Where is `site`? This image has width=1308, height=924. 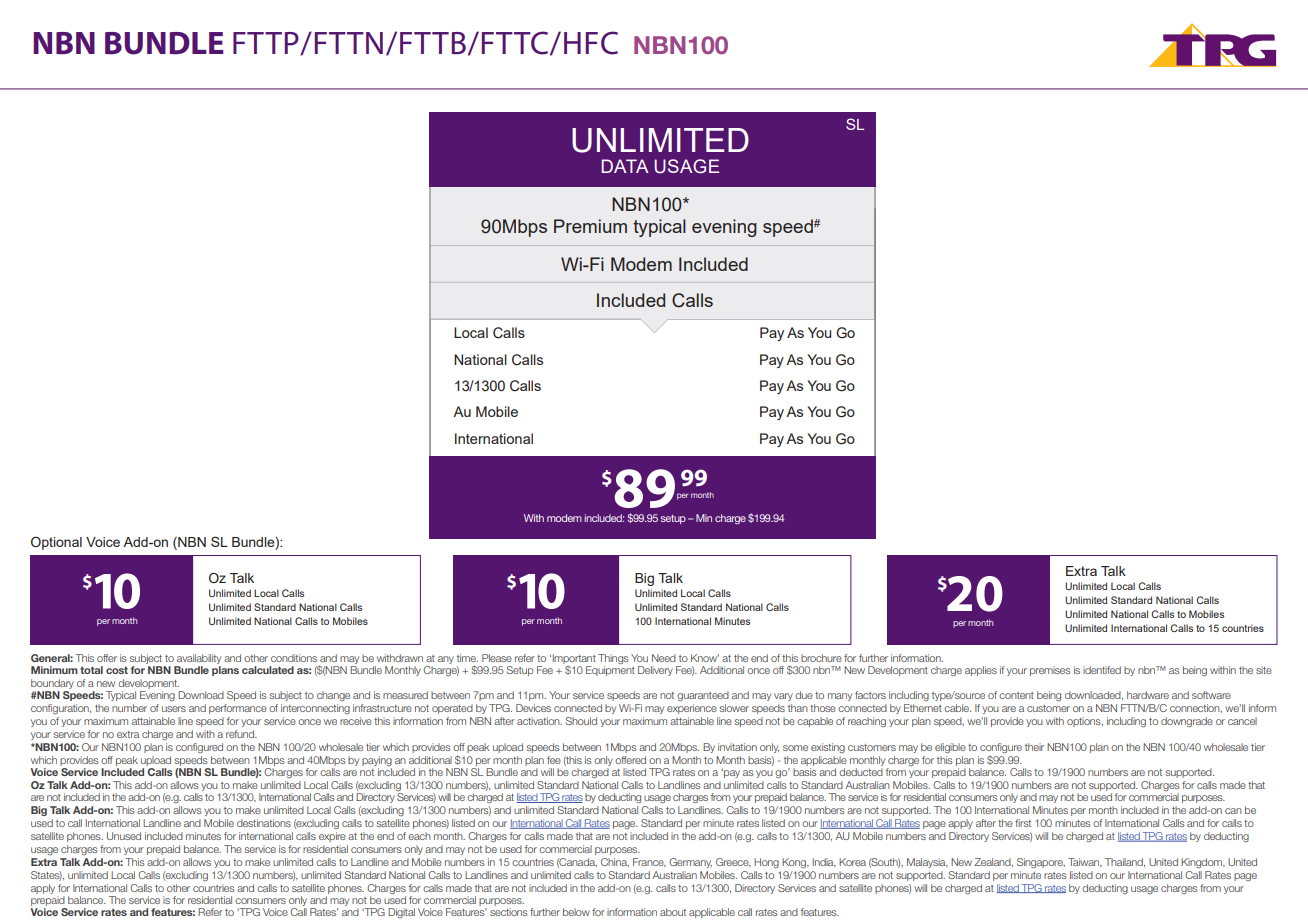
site is located at coordinates (1264, 670).
